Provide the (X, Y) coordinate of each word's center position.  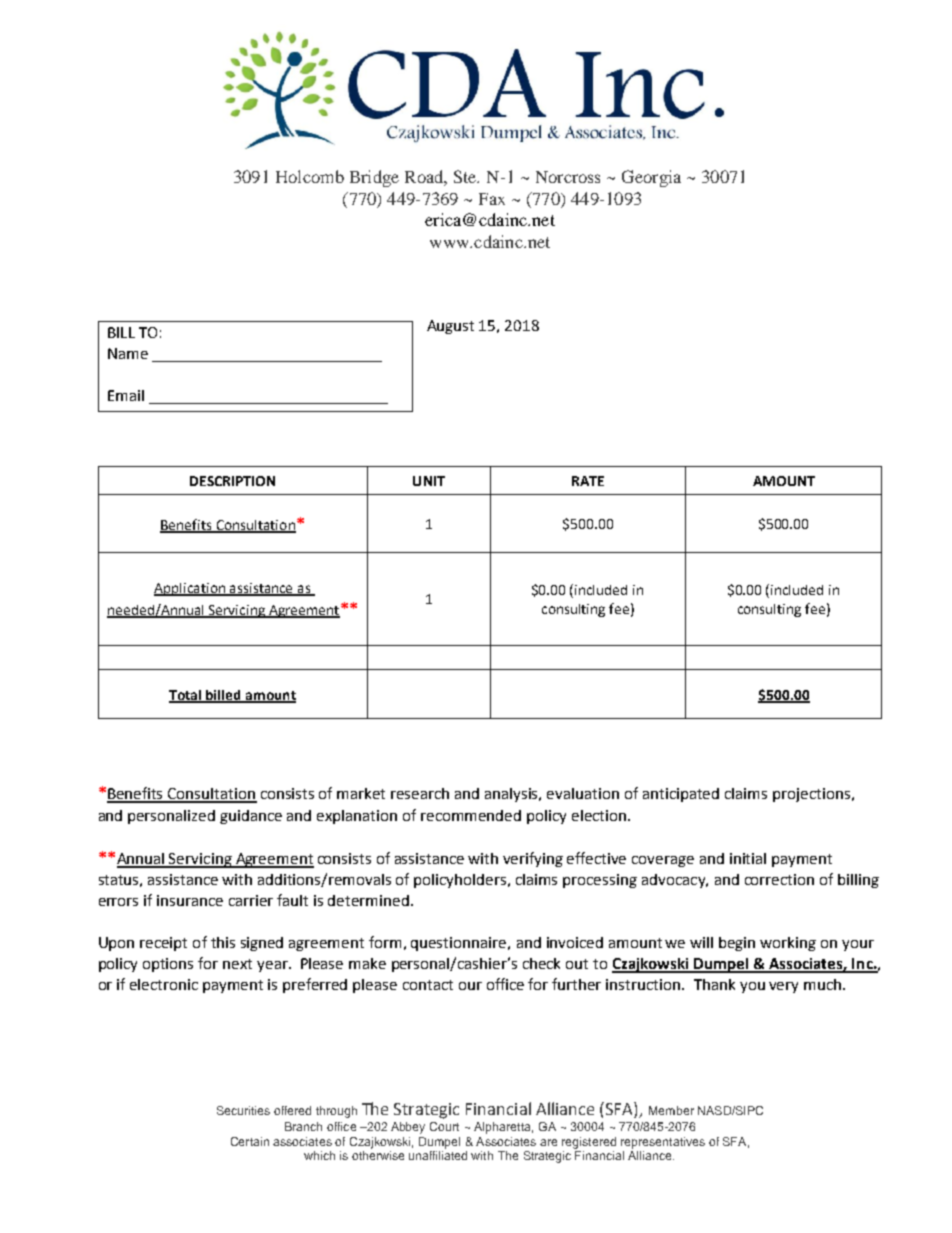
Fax (492, 199)
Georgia (651, 178)
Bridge (374, 178)
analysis (513, 795)
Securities (243, 1110)
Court (444, 1126)
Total (186, 696)
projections (811, 795)
